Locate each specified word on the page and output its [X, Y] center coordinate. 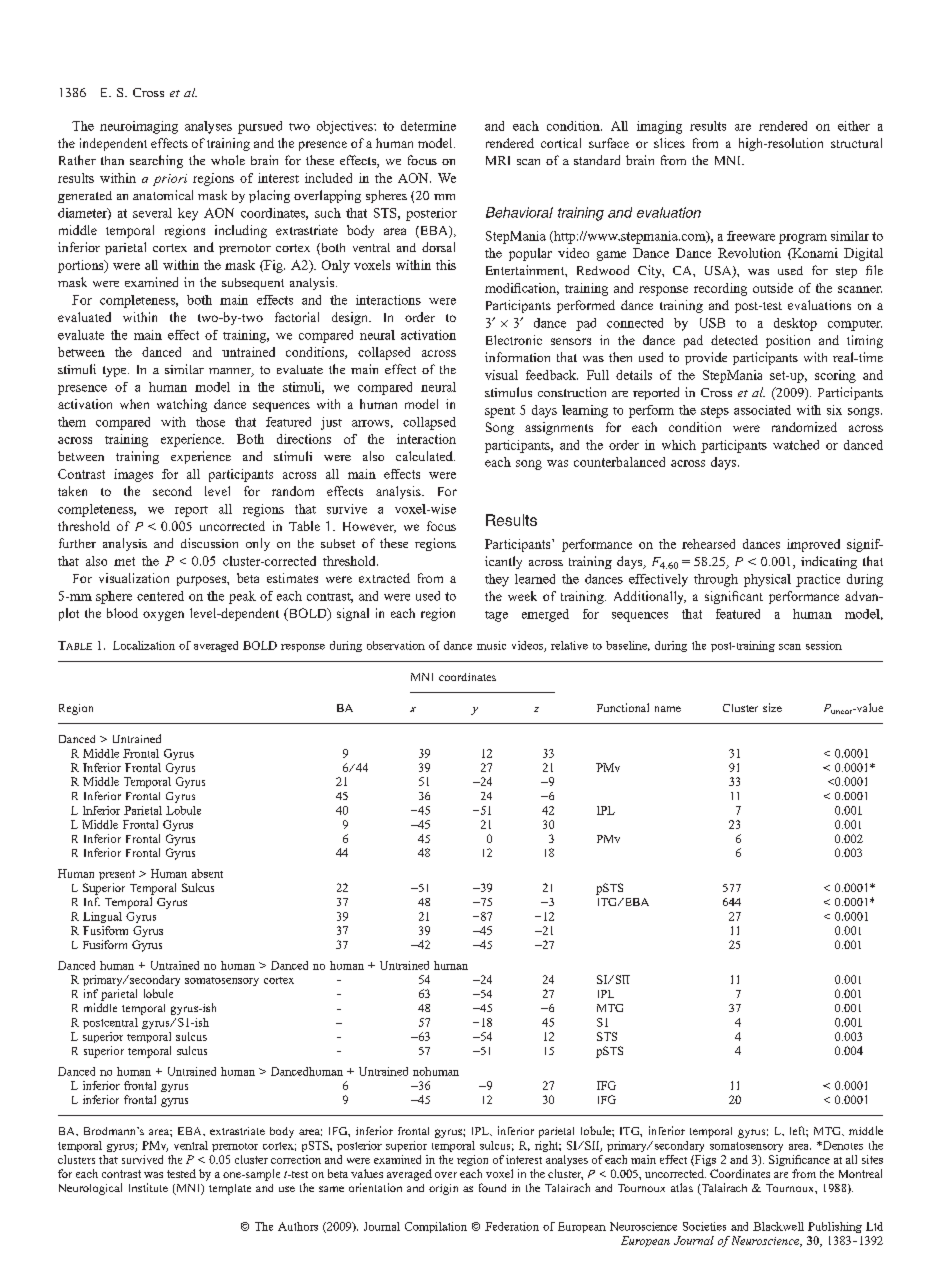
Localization [144, 645]
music [491, 645]
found [492, 1187]
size [772, 707]
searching [156, 161]
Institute [148, 1187]
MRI [498, 160]
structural [856, 143]
